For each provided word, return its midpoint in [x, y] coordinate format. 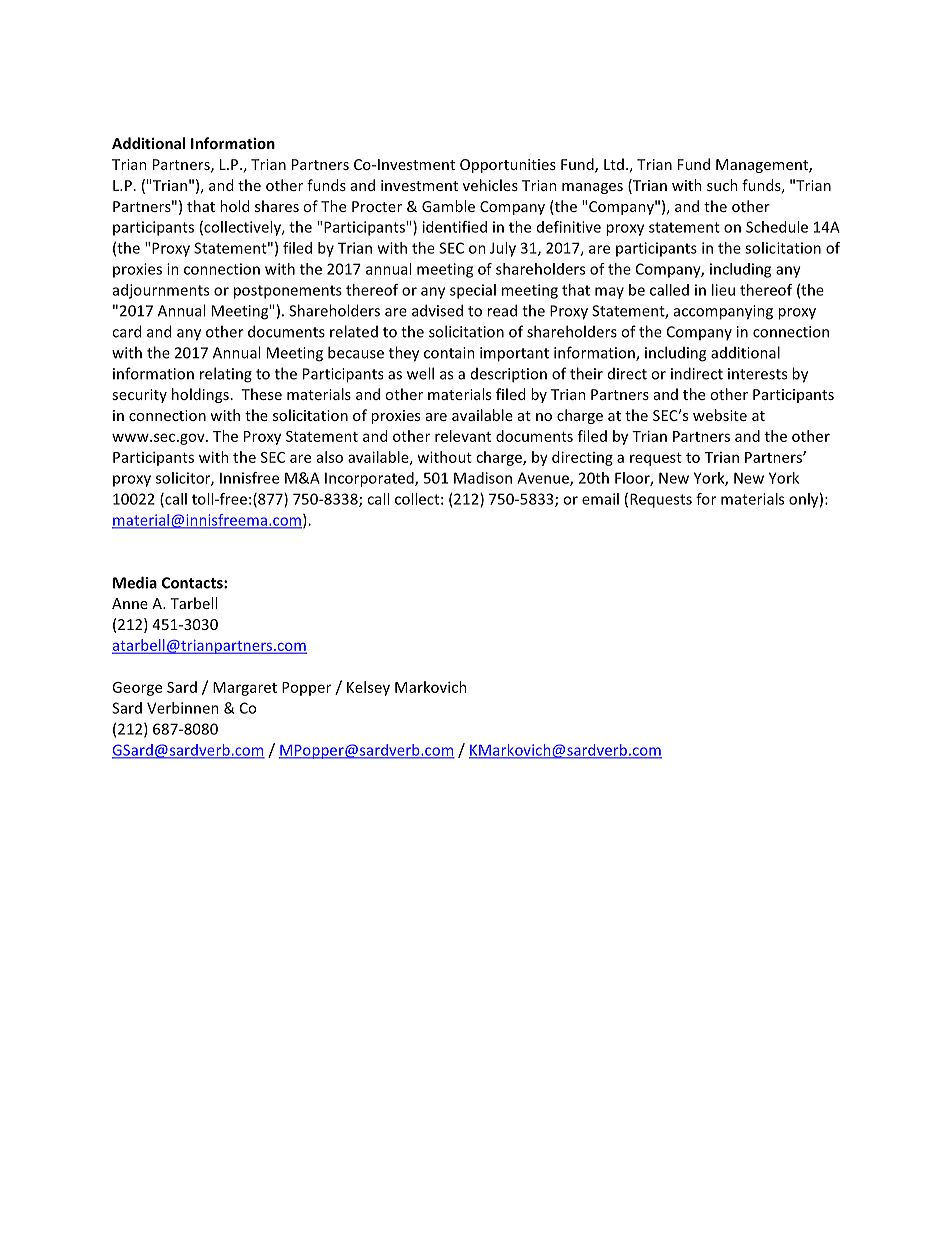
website [720, 415]
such [722, 185]
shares [277, 206]
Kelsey [368, 688]
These [261, 394]
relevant [463, 436]
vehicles [490, 185]
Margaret [245, 689]
